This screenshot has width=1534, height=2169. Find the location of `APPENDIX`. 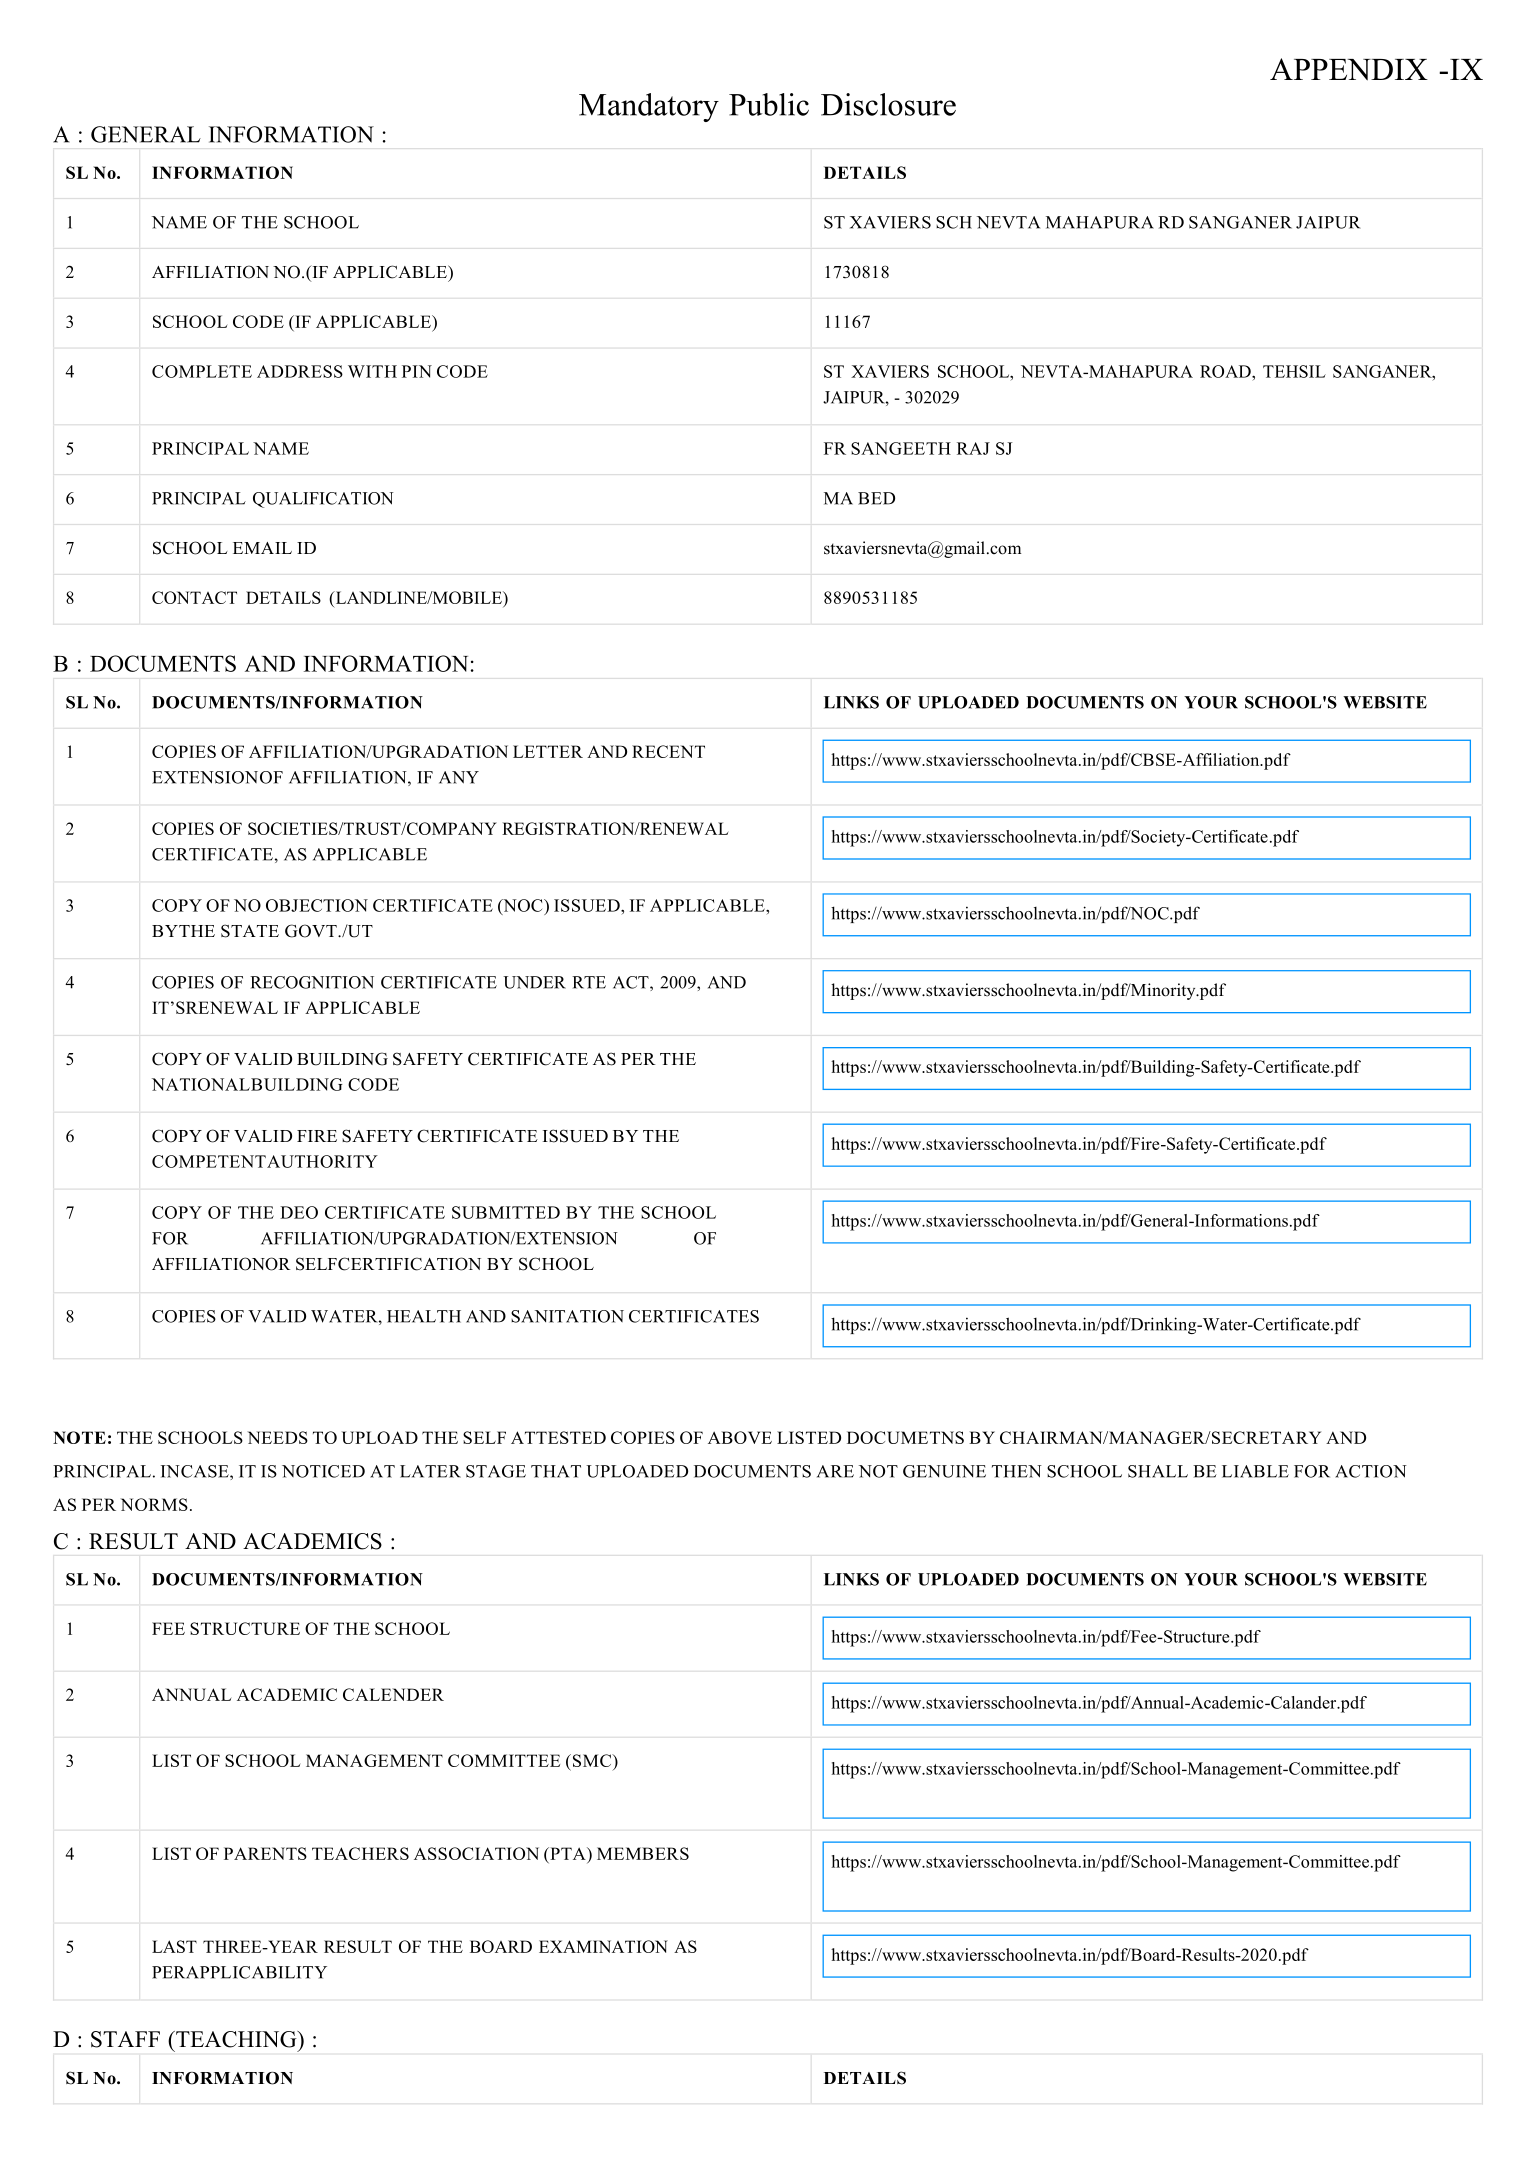

APPENDIX is located at coordinates (1349, 69).
